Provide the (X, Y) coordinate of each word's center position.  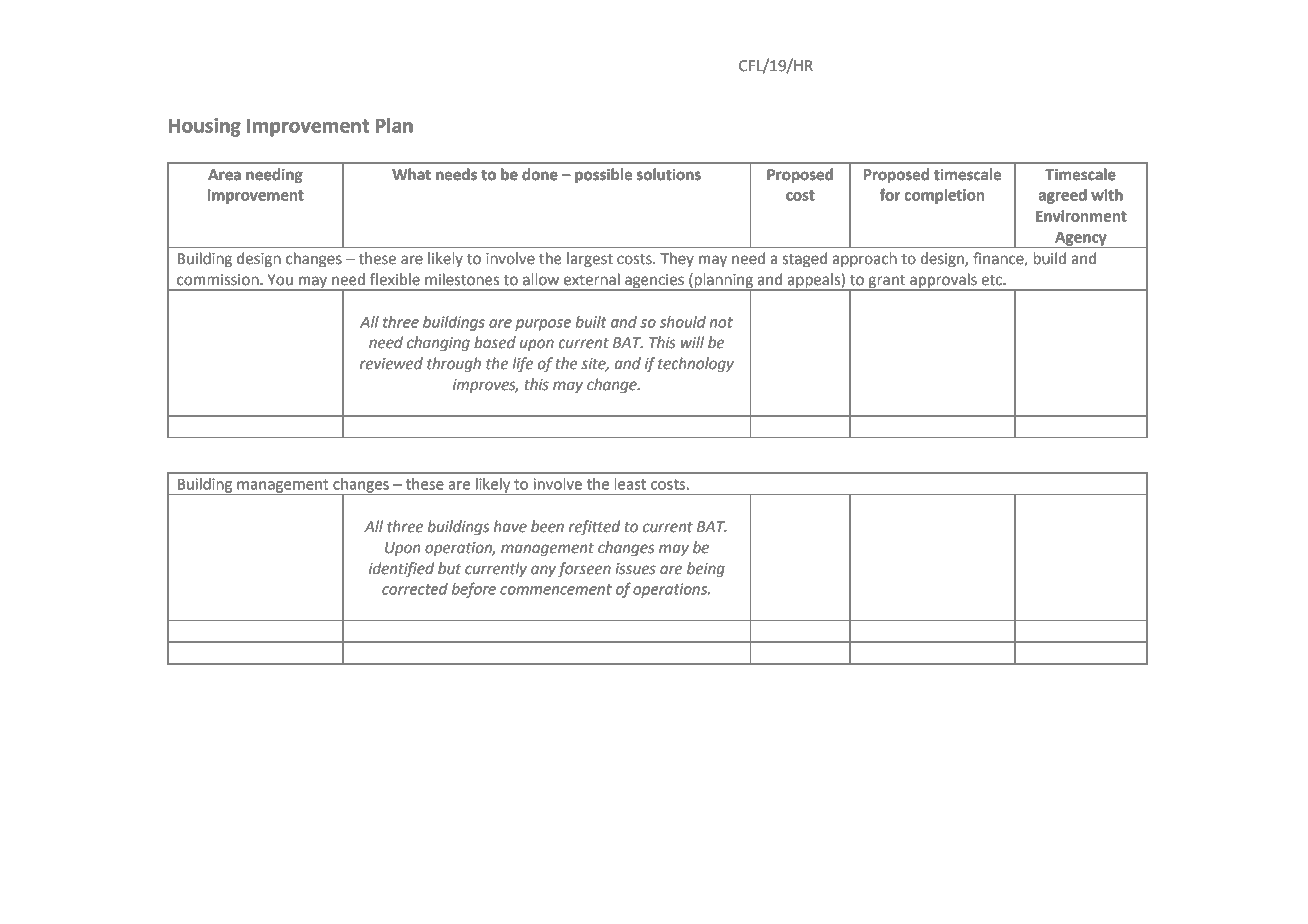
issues (635, 569)
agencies (654, 282)
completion (944, 196)
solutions (669, 174)
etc (992, 280)
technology (696, 365)
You (280, 280)
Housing (205, 127)
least (630, 484)
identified (401, 569)
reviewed (391, 363)
